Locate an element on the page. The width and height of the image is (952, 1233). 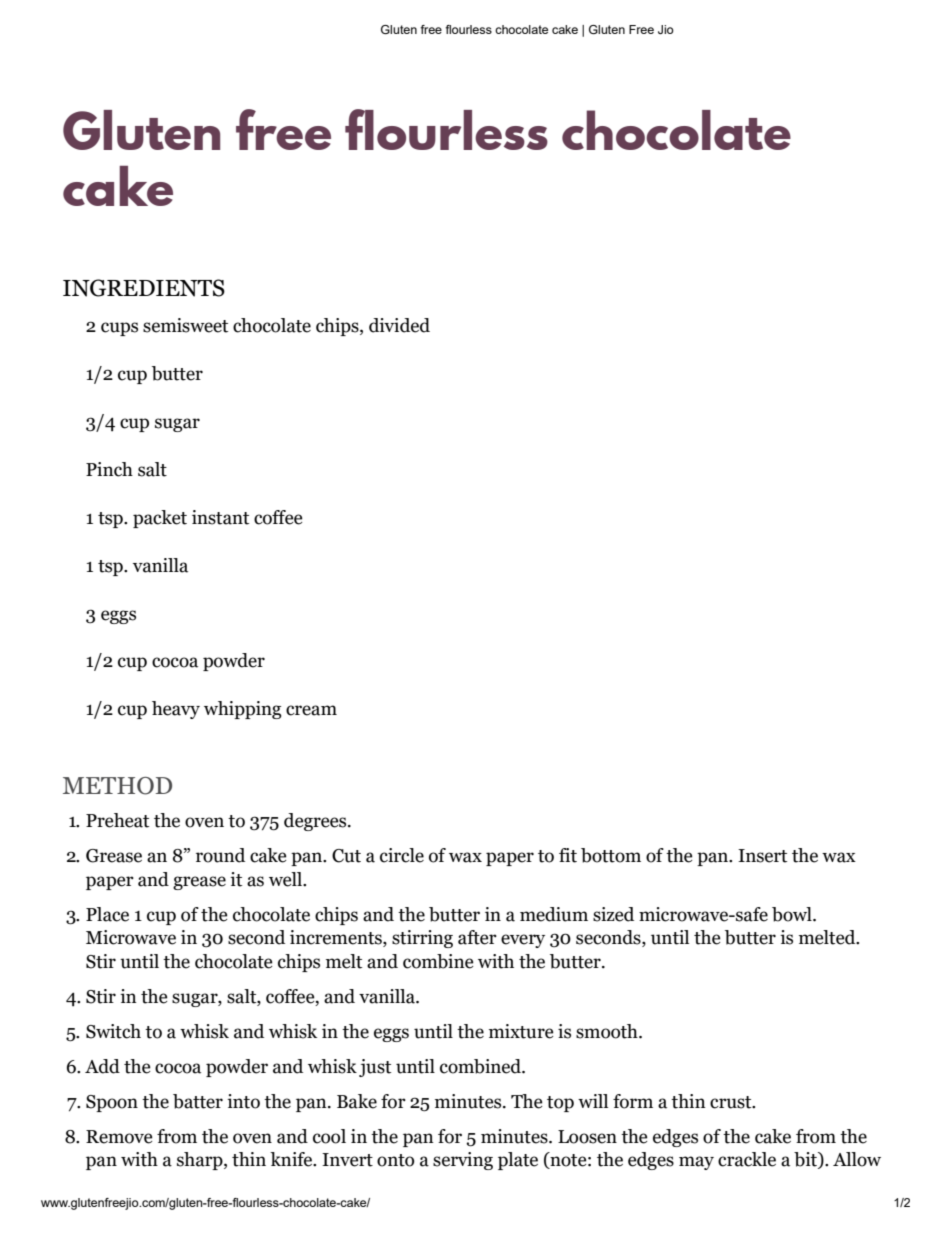
Insert is located at coordinates (762, 856).
